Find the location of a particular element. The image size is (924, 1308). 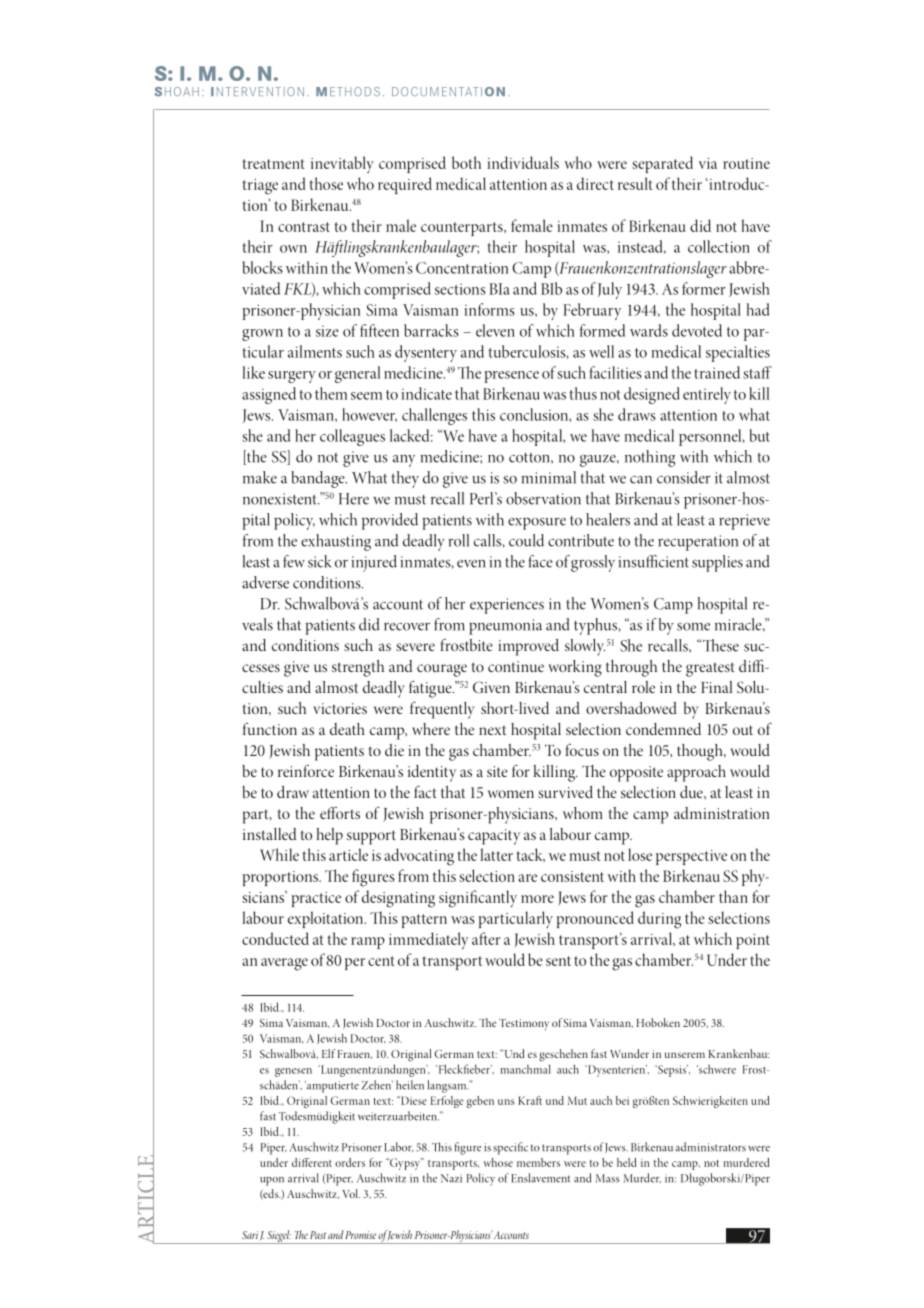

reinforce is located at coordinates (306, 770).
